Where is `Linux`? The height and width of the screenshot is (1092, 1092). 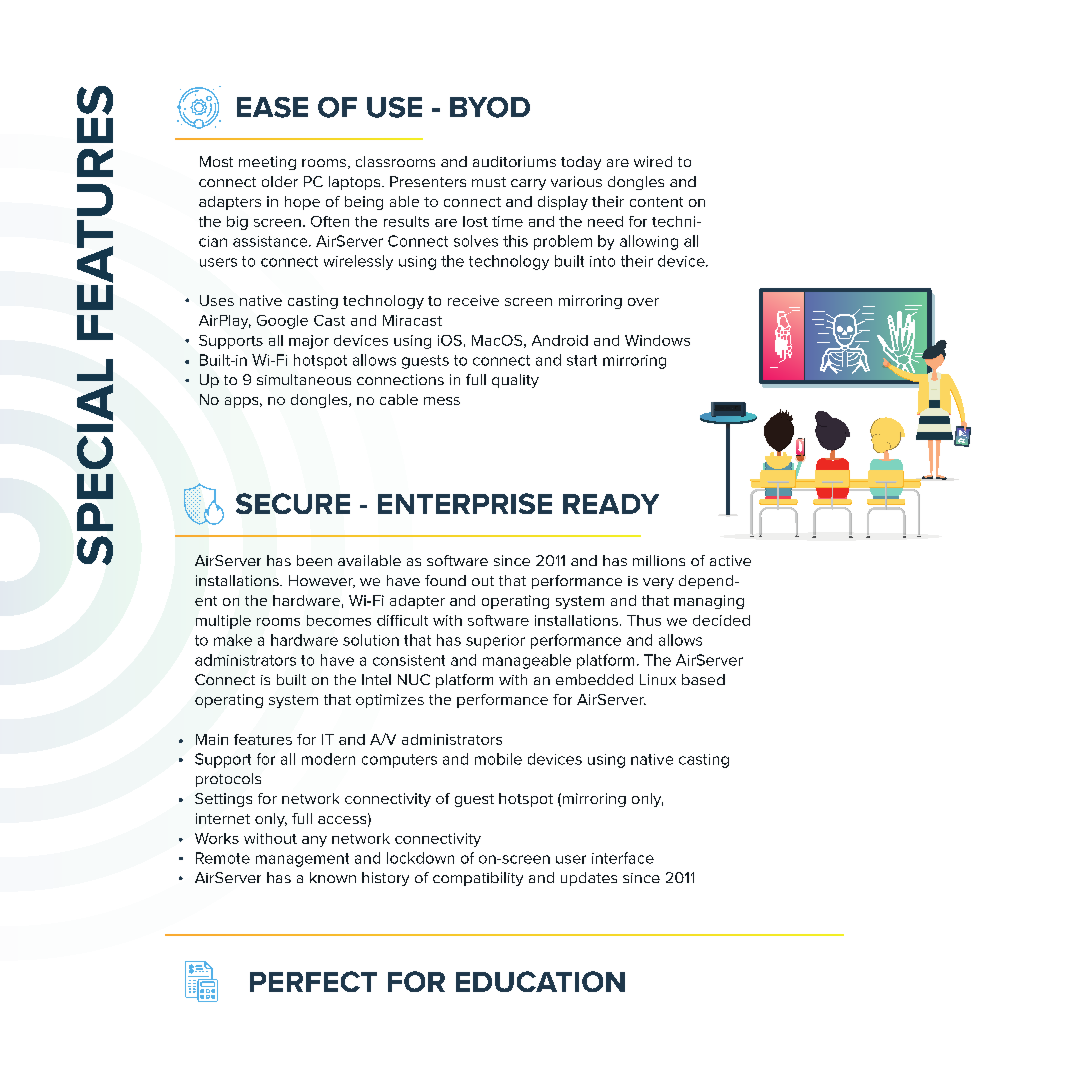
Linux is located at coordinates (658, 679).
